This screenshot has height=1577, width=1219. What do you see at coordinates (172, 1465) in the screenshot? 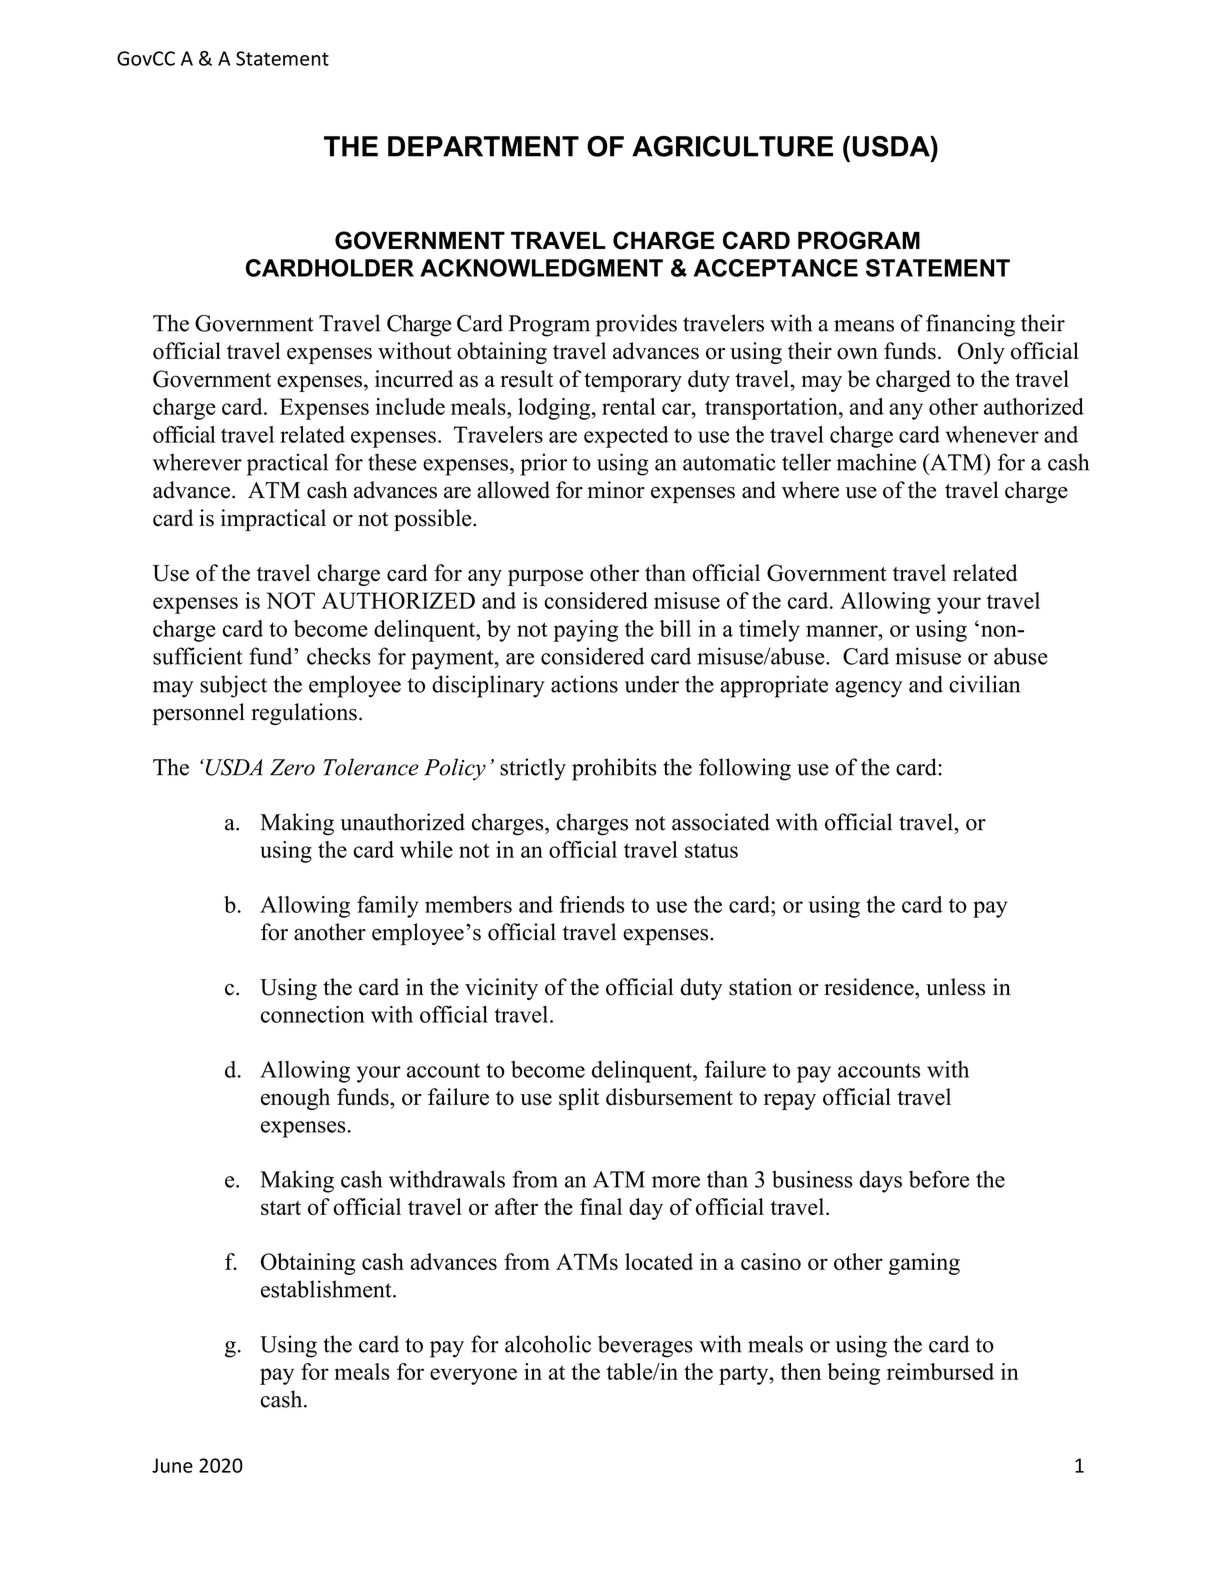
I see `June` at bounding box center [172, 1465].
